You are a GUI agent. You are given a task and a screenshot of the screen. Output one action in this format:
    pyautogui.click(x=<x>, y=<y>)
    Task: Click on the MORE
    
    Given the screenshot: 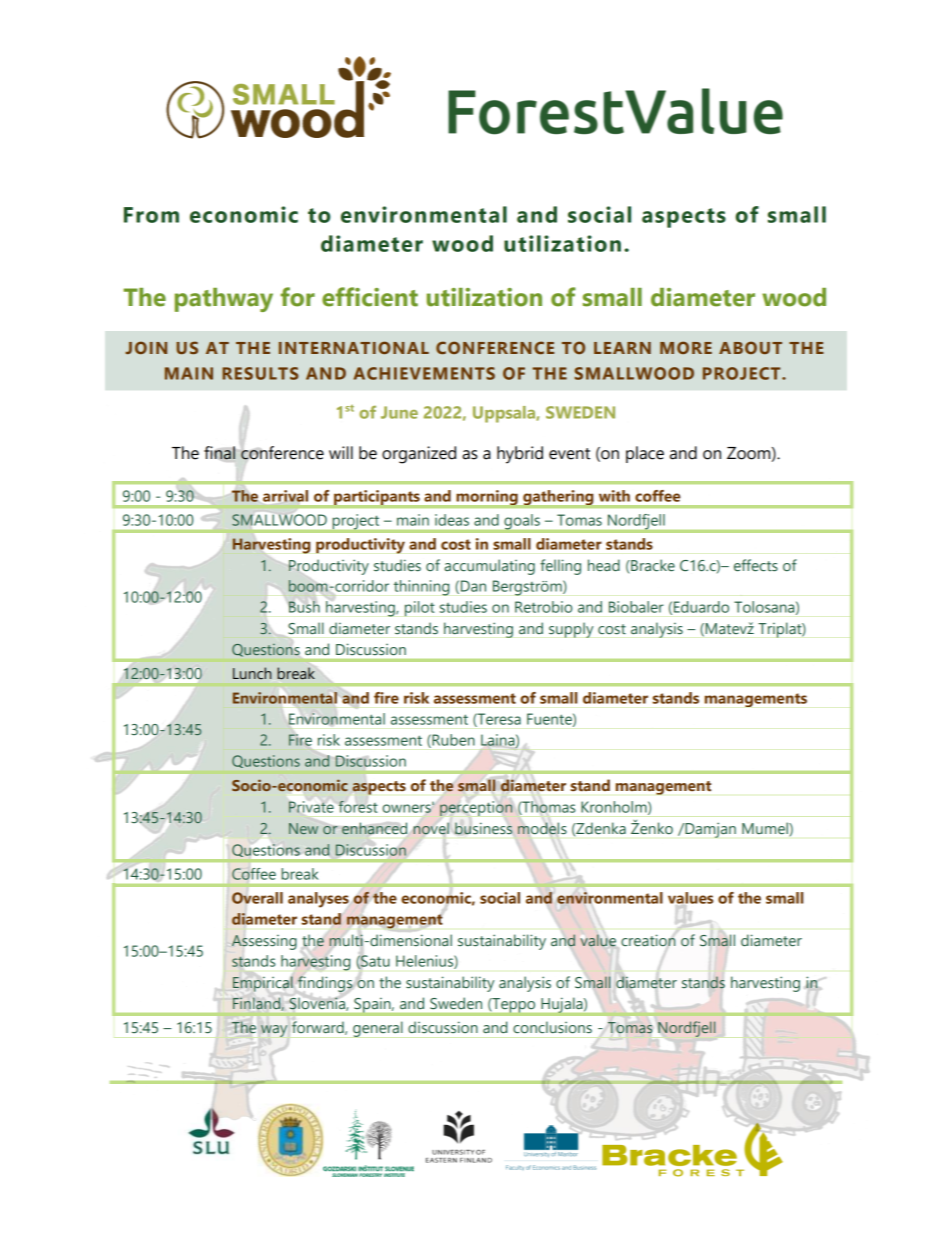 What is the action you would take?
    pyautogui.click(x=686, y=347)
